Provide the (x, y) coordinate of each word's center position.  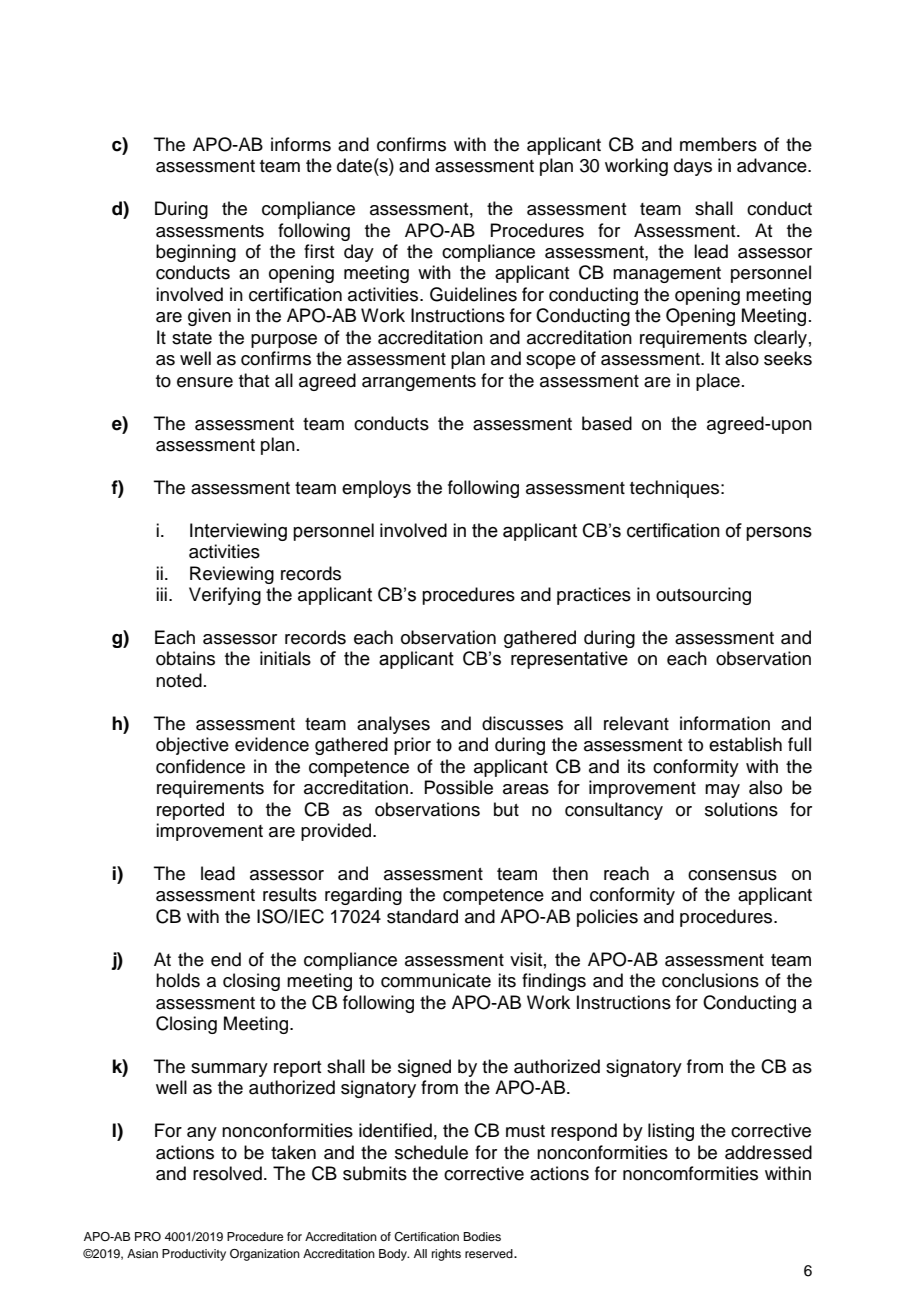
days (693, 167)
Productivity (194, 1255)
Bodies (482, 1236)
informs (301, 144)
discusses (522, 723)
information (725, 723)
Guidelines (473, 294)
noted (179, 680)
